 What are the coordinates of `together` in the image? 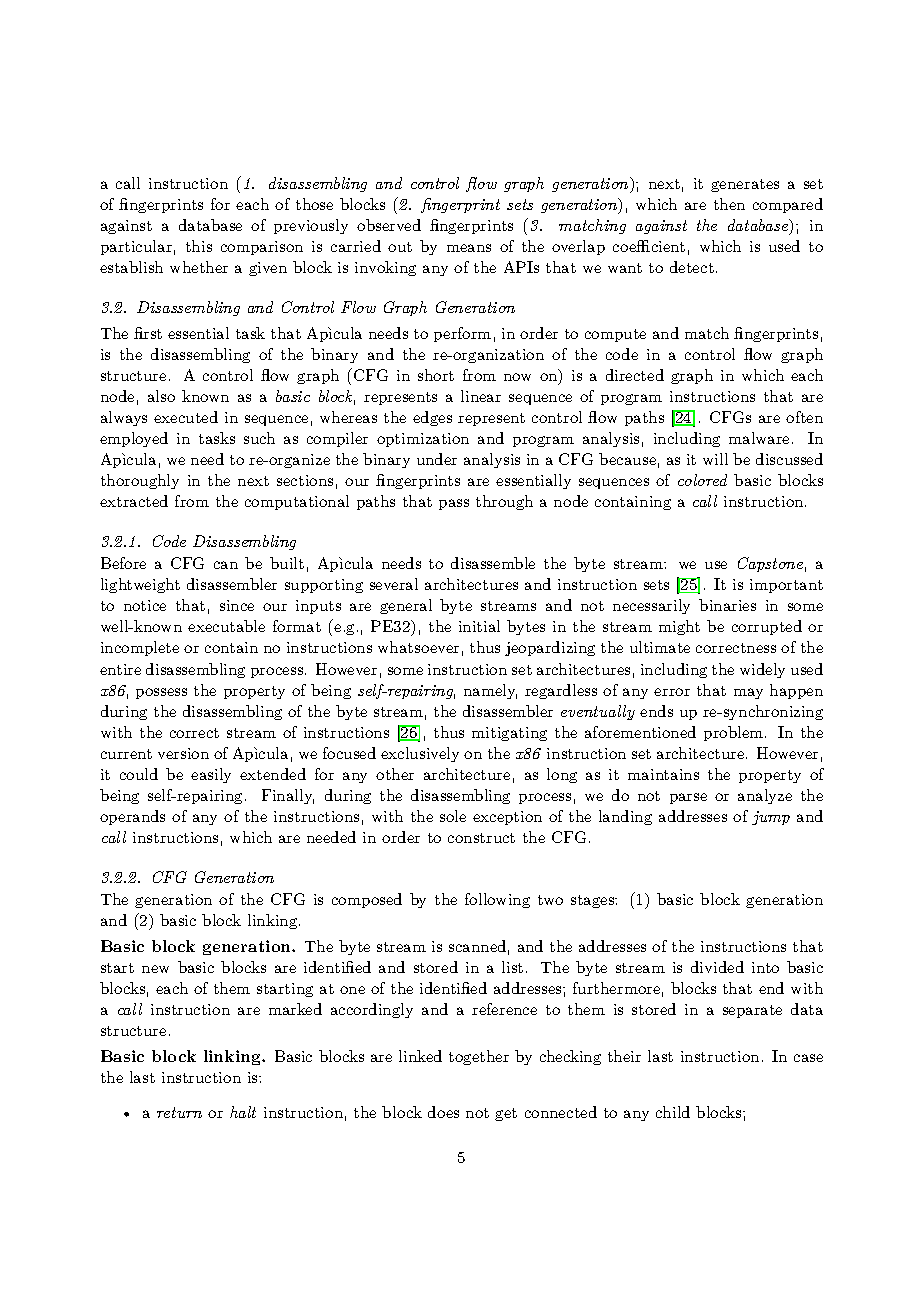 It's located at (479, 1057).
